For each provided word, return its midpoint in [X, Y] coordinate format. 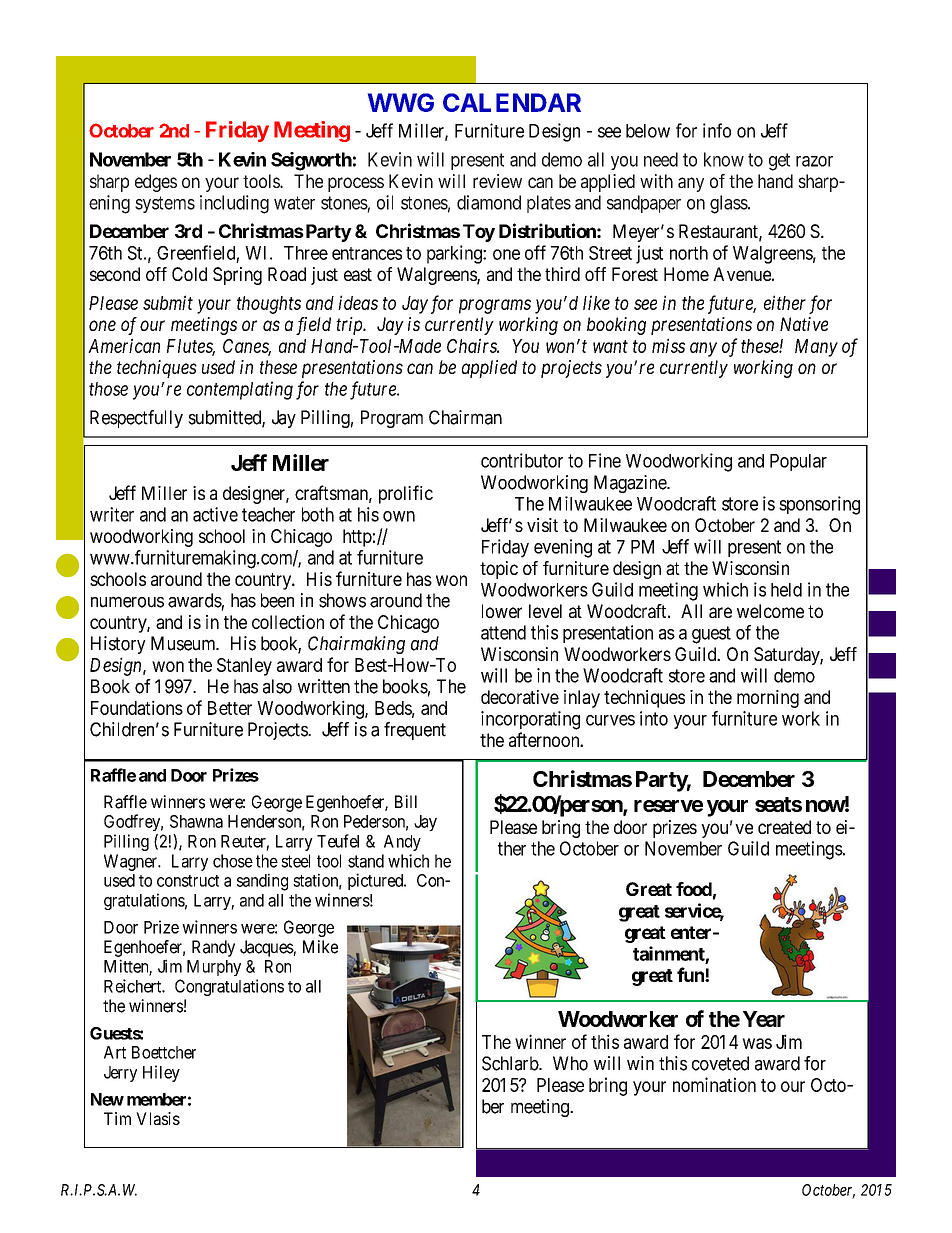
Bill [406, 801]
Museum [184, 643]
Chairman [465, 417]
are [720, 612]
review [497, 181]
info [717, 130]
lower [502, 611]
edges [156, 183]
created [784, 827]
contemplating [240, 390]
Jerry [120, 1074]
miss [668, 345]
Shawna [196, 821]
